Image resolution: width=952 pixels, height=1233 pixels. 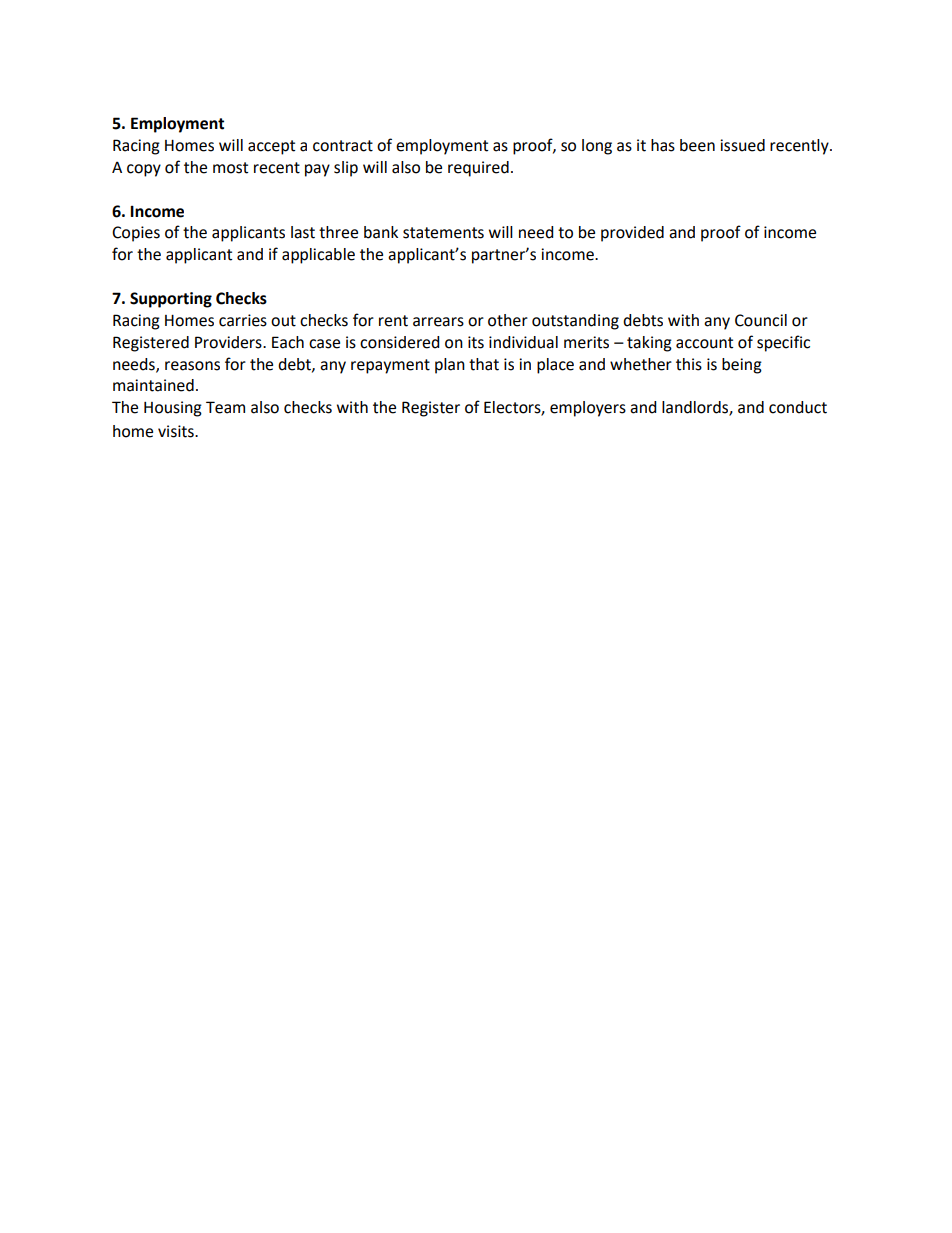 What do you see at coordinates (761, 320) in the screenshot?
I see `Council` at bounding box center [761, 320].
